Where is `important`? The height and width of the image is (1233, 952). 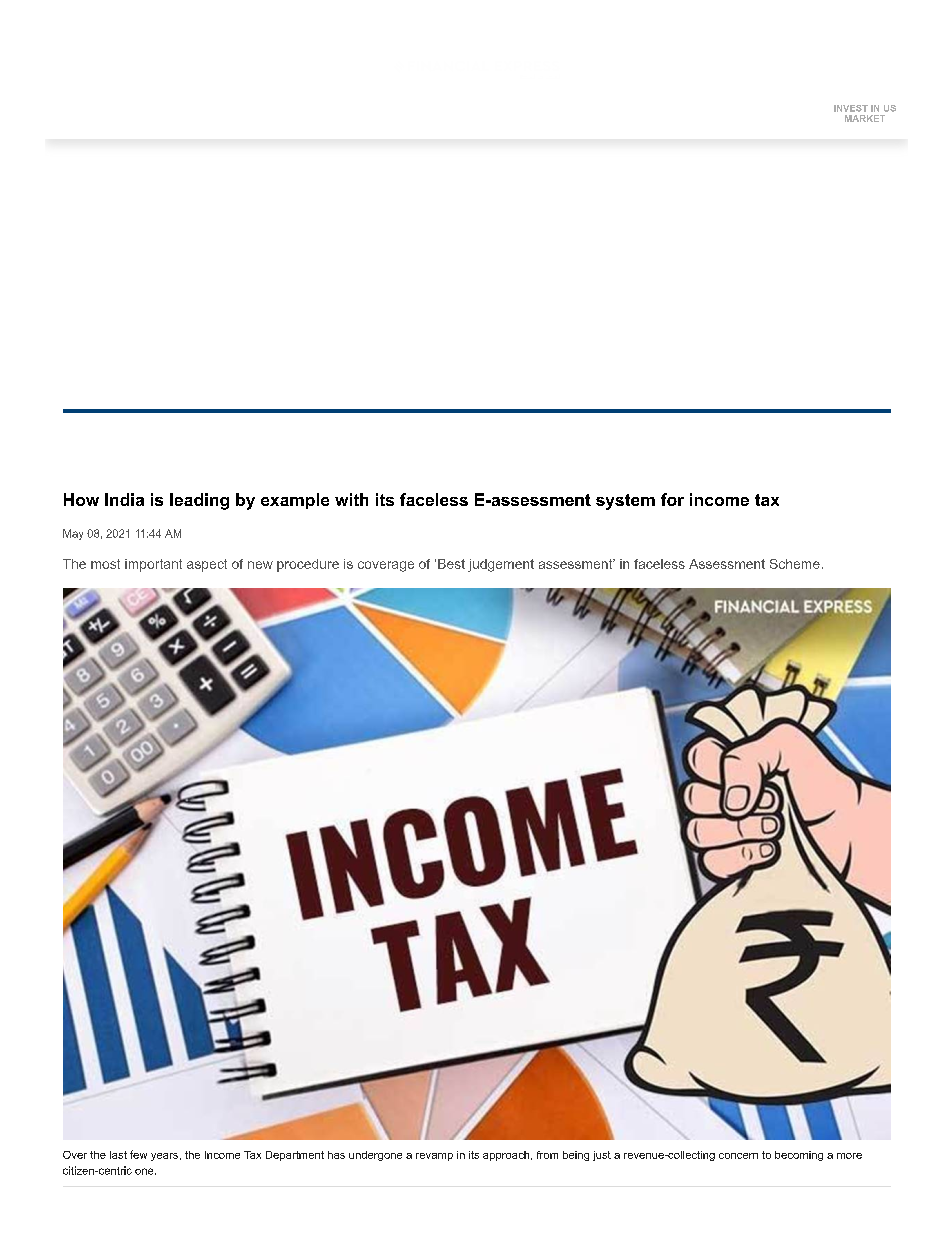
important is located at coordinates (153, 565).
